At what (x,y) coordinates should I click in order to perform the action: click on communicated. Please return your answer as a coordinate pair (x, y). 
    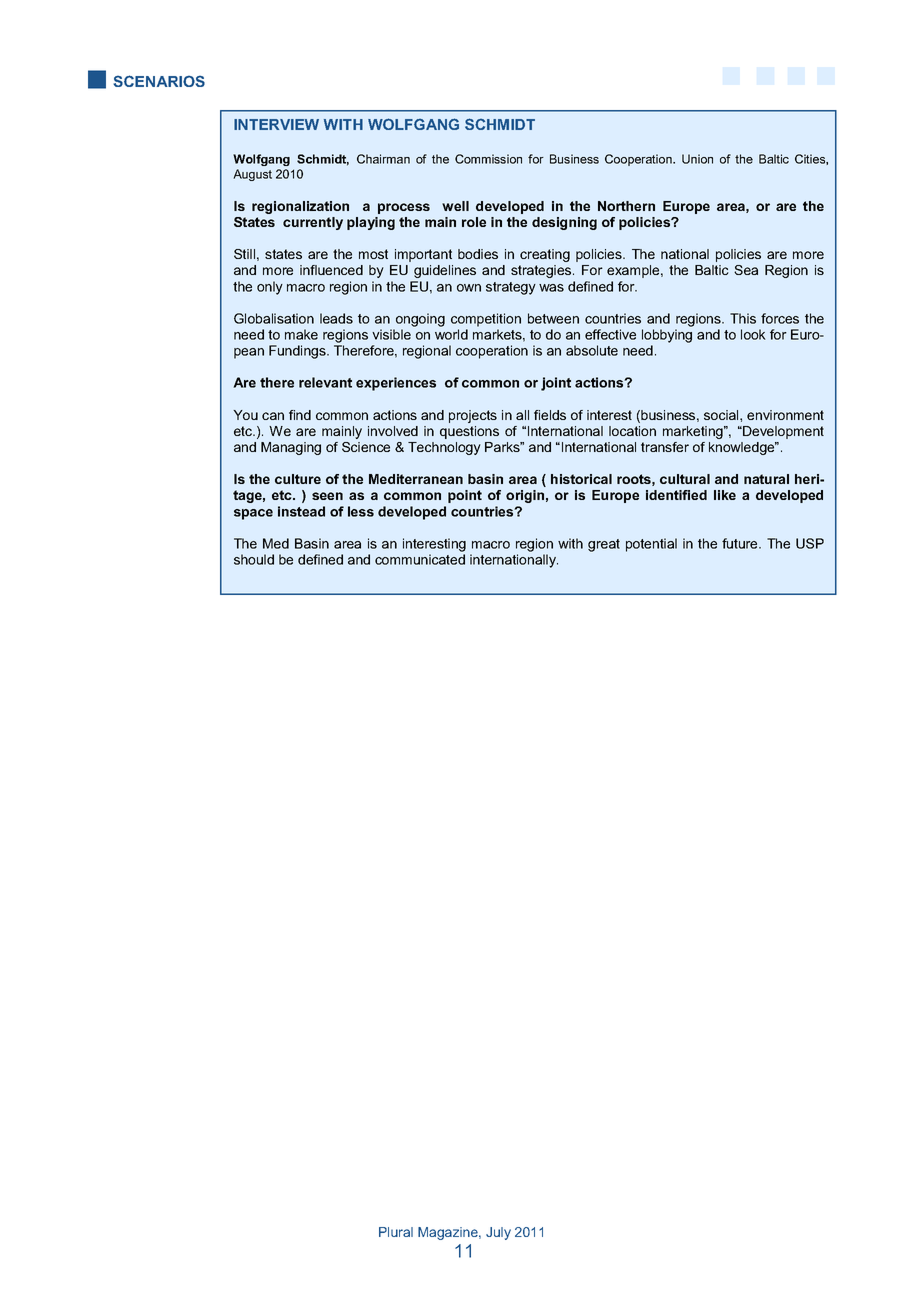
    Looking at the image, I should click on (420, 559).
